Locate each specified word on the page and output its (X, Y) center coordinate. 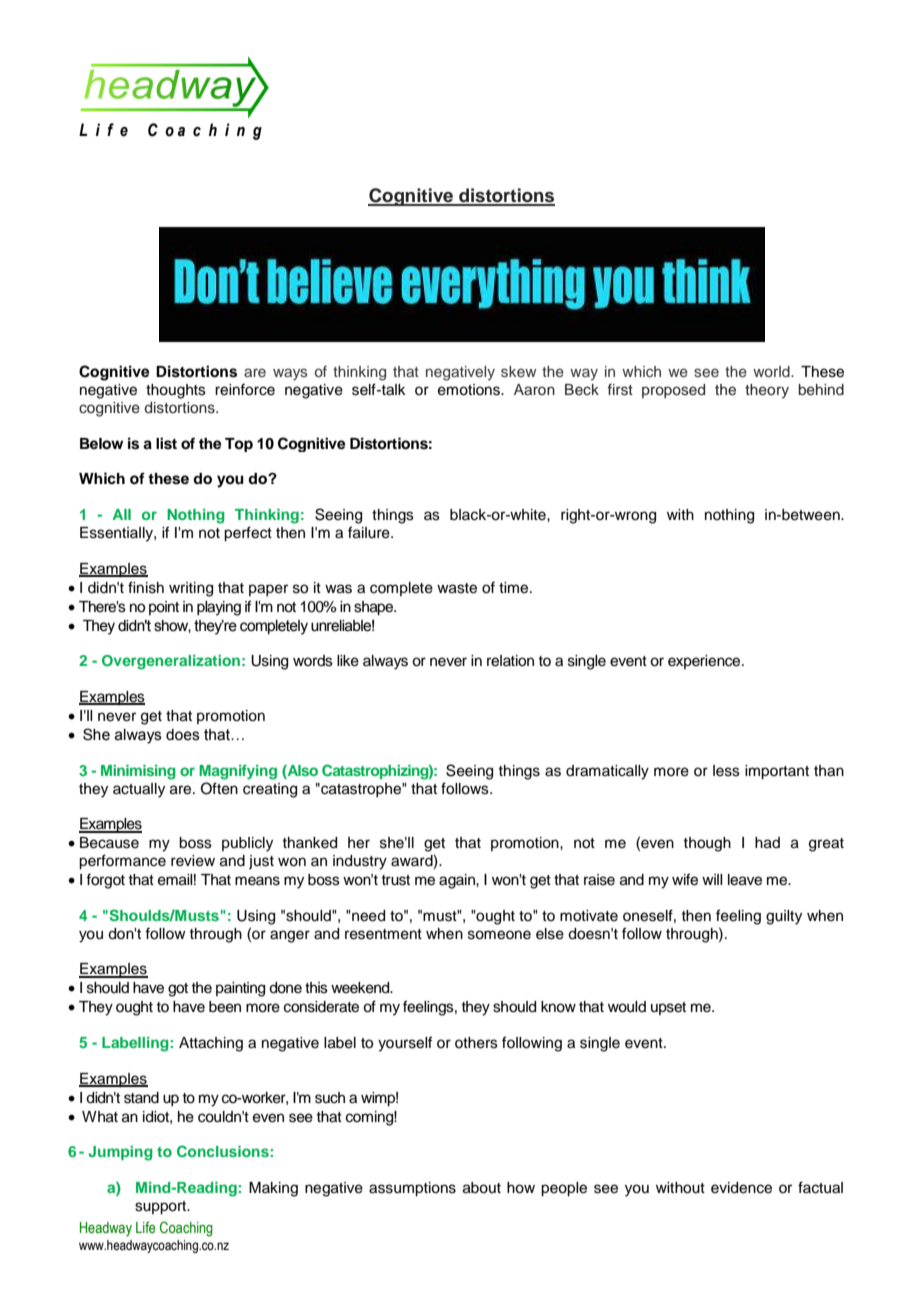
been (225, 1007)
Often (219, 788)
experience (705, 662)
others (476, 1043)
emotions (470, 390)
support (162, 1208)
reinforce (245, 389)
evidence (741, 1188)
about (482, 1188)
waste (457, 588)
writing (191, 589)
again (458, 881)
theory (767, 391)
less (726, 771)
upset (668, 1008)
